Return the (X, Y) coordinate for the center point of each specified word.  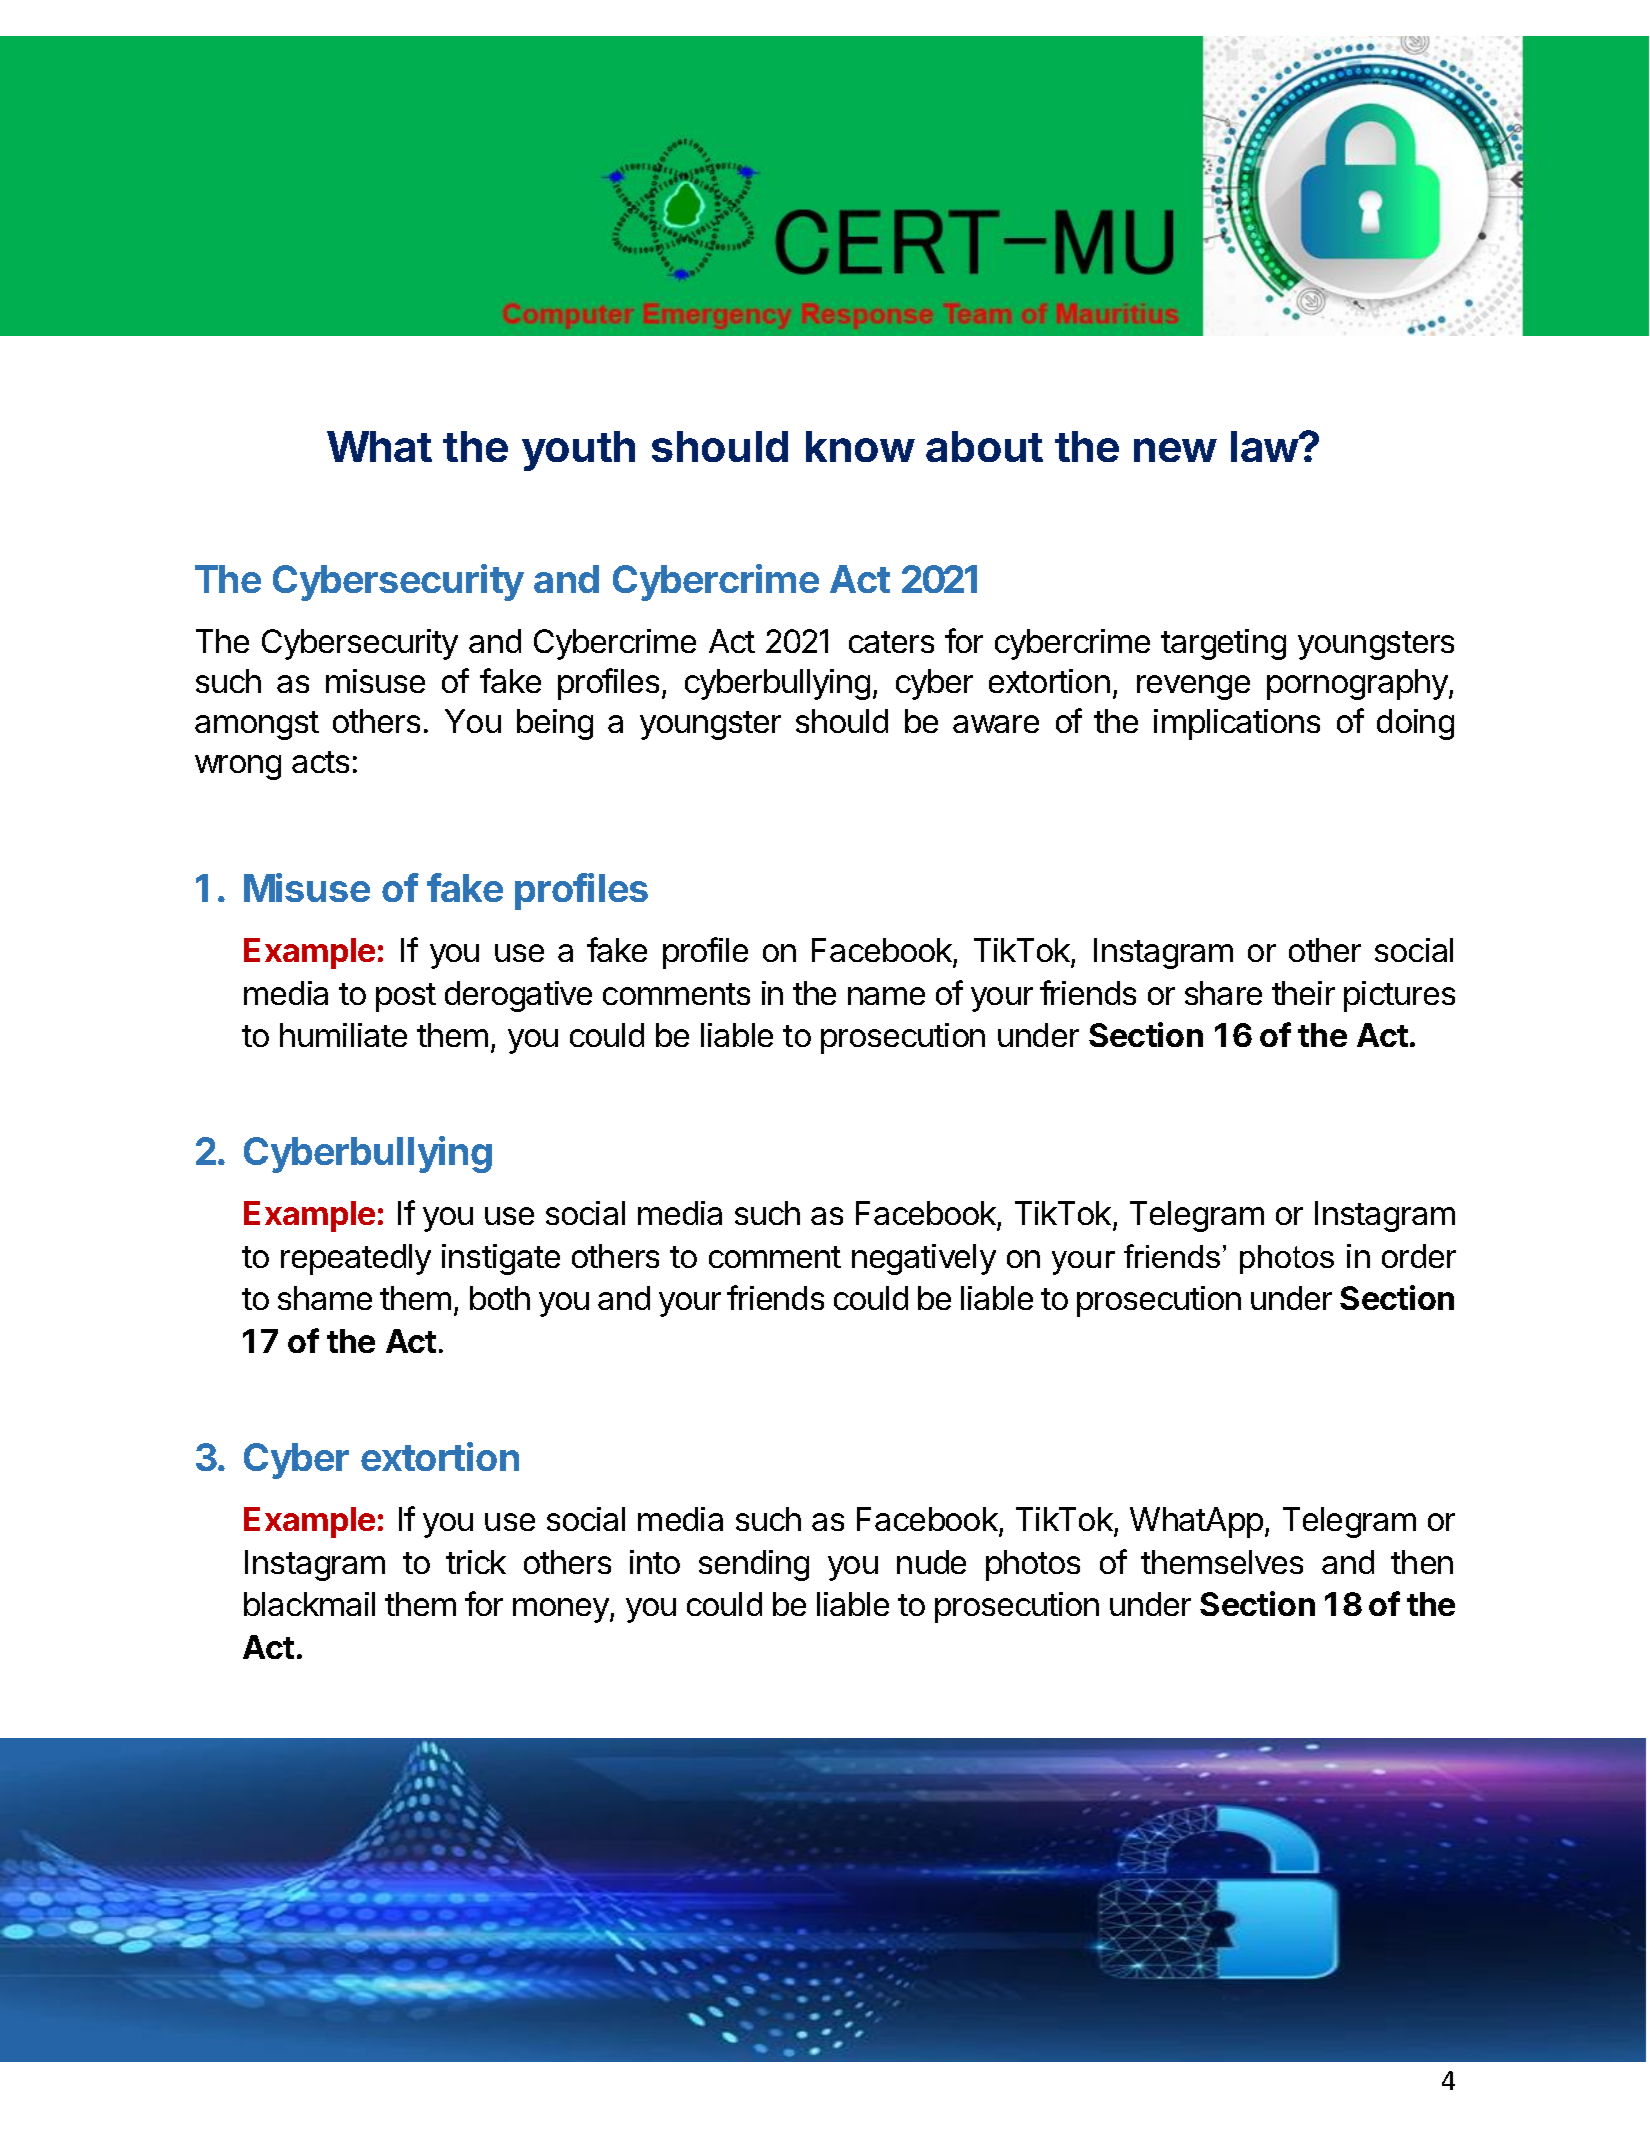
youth (578, 451)
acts (320, 762)
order (1419, 1256)
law (1265, 446)
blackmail (309, 1604)
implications (1237, 724)
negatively (924, 1259)
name (886, 996)
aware (996, 724)
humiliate (343, 1035)
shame (325, 1298)
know (860, 446)
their (1303, 993)
